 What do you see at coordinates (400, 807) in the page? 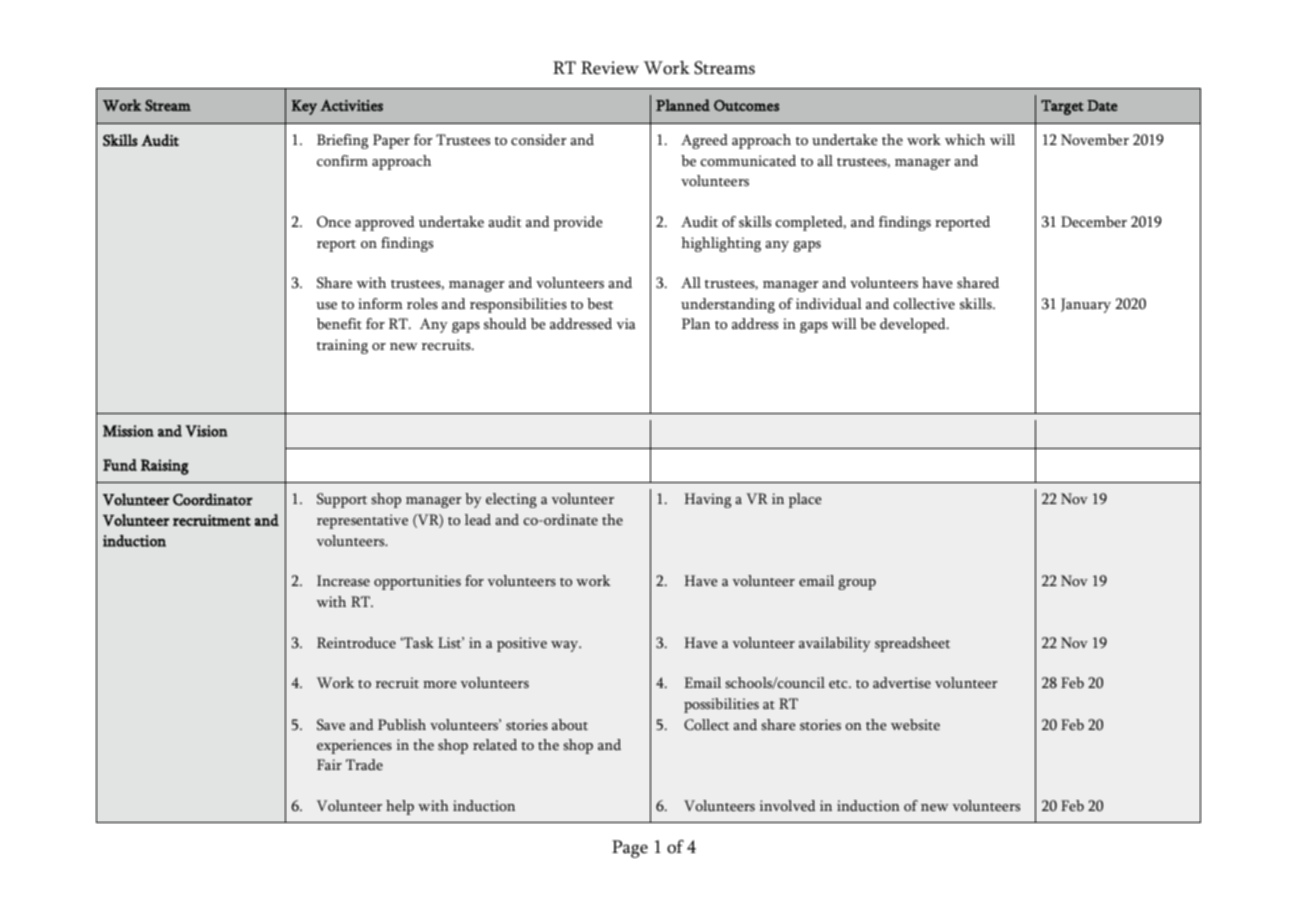
I see `help` at bounding box center [400, 807].
